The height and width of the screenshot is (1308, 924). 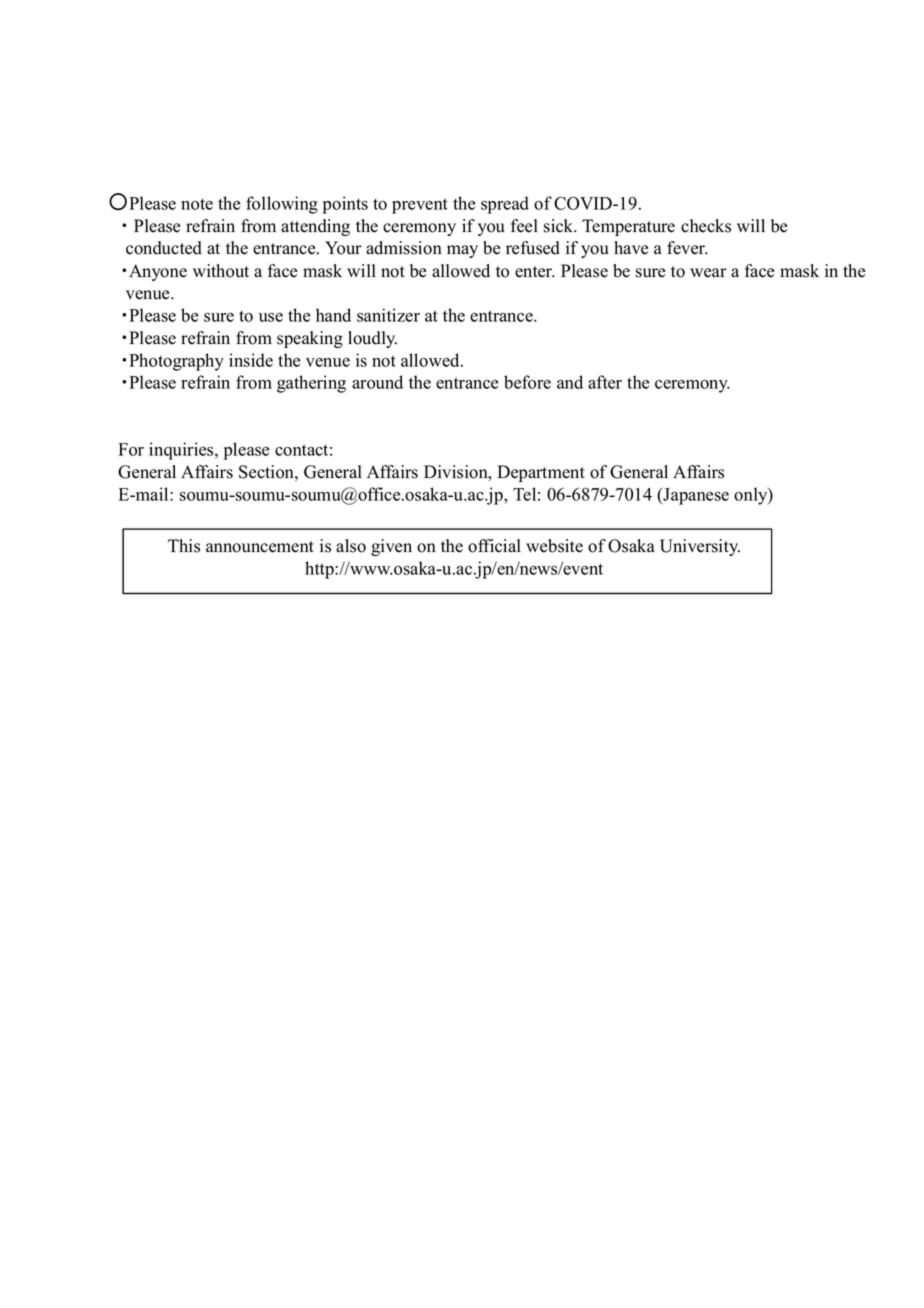 What do you see at coordinates (377, 382) in the screenshot?
I see `around` at bounding box center [377, 382].
